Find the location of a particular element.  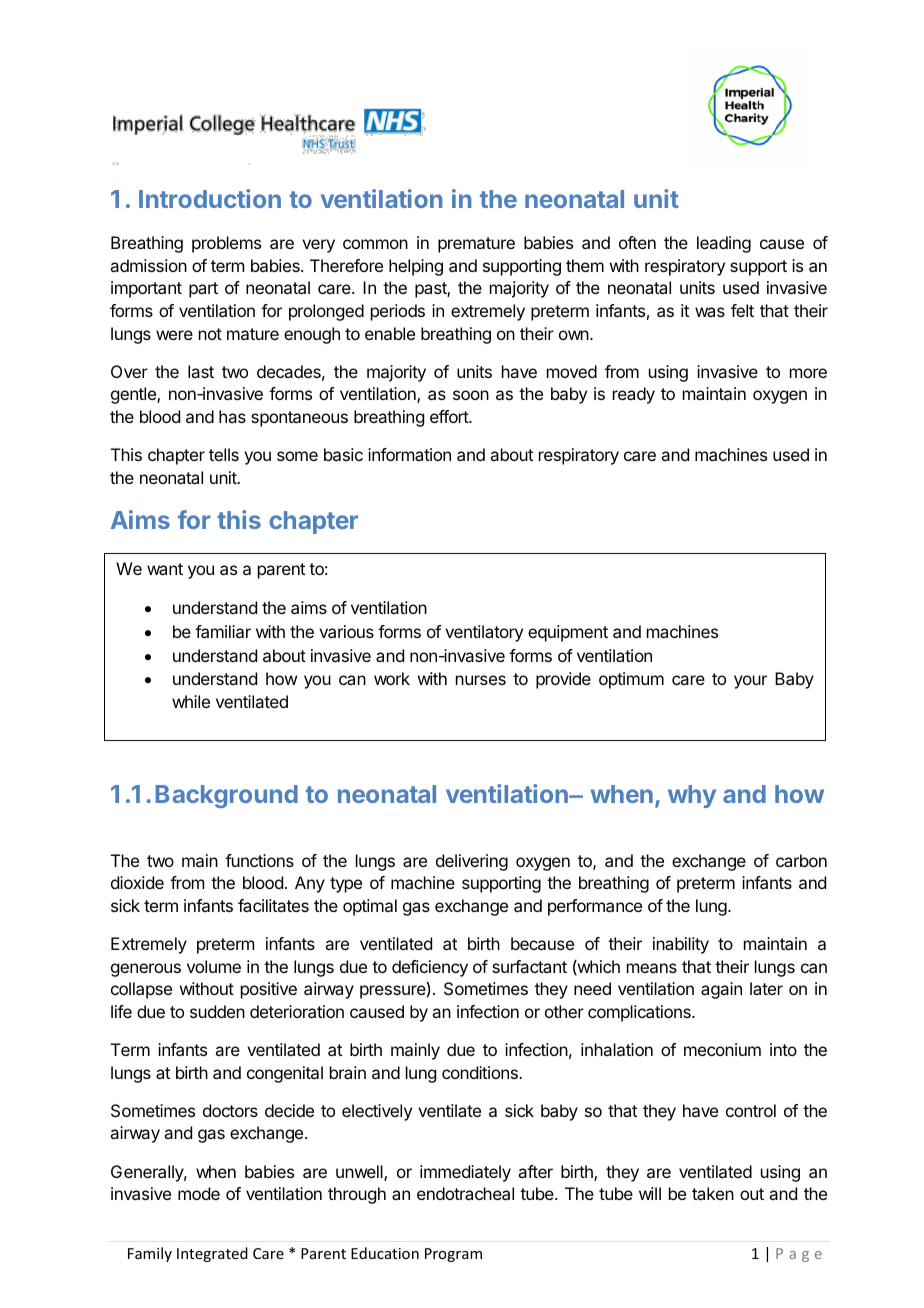

want is located at coordinates (165, 569).
